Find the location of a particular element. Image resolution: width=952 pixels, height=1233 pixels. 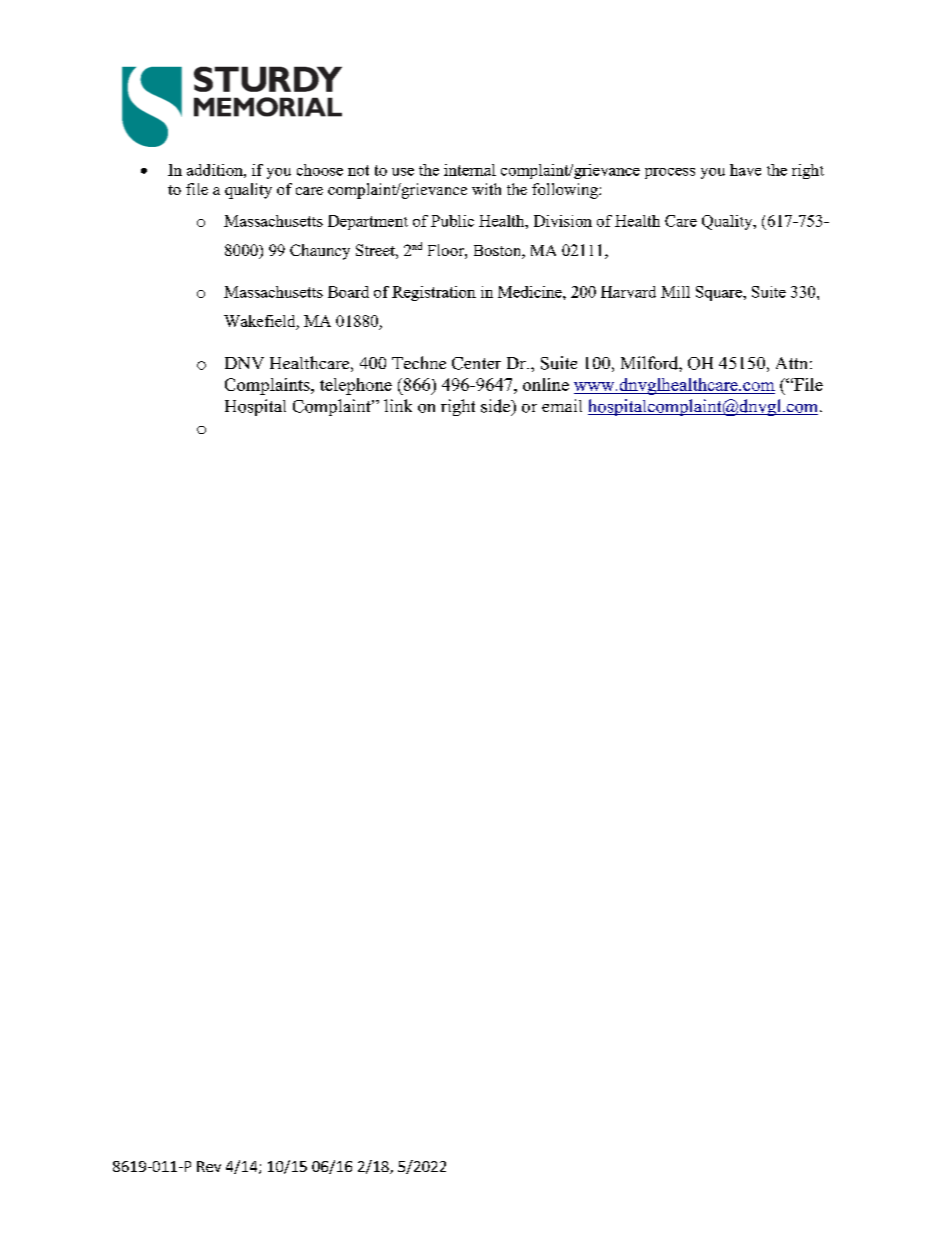

side is located at coordinates (497, 407).
